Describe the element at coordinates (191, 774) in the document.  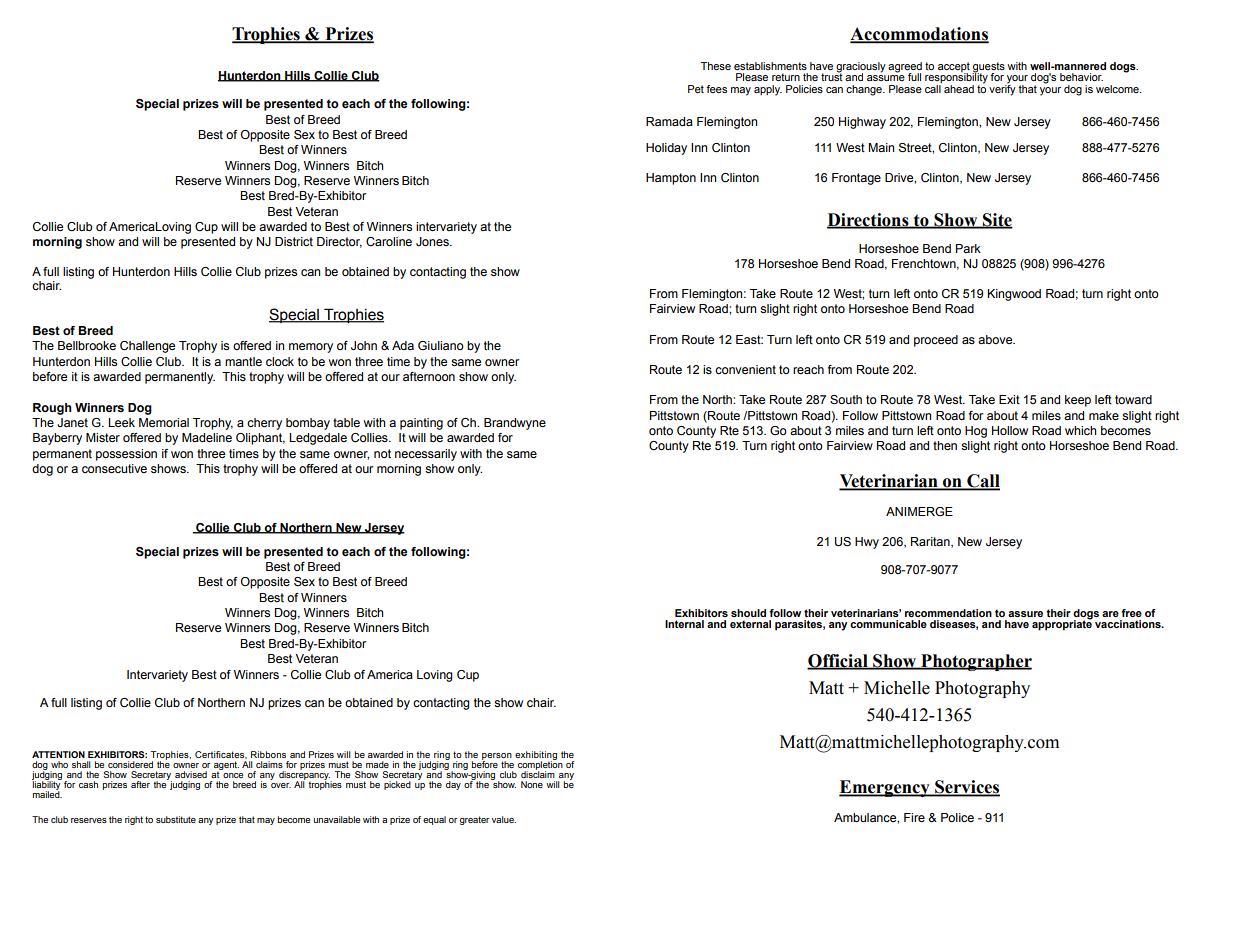
I see `advised` at that location.
